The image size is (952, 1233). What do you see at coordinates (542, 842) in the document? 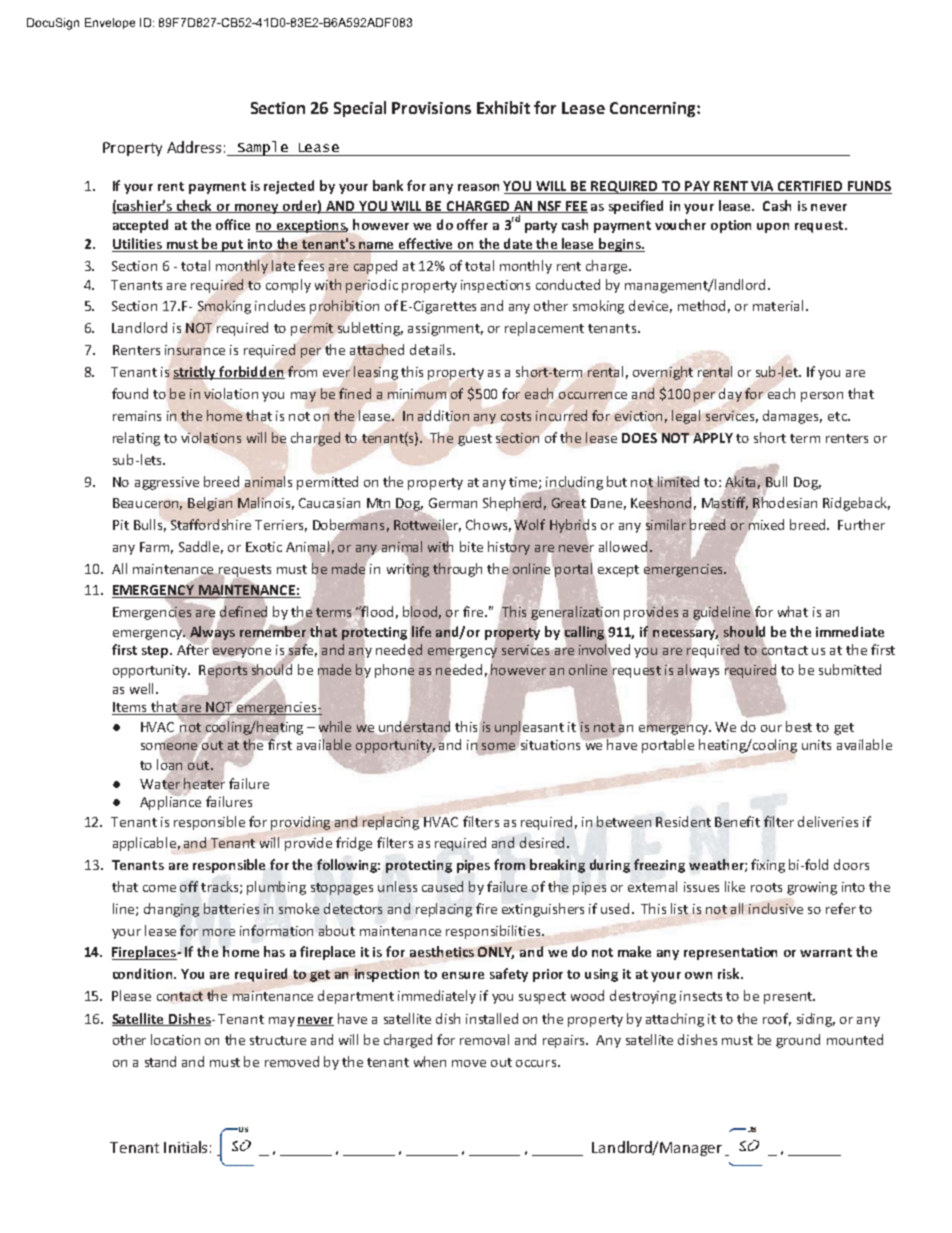
I see `desired` at bounding box center [542, 842].
